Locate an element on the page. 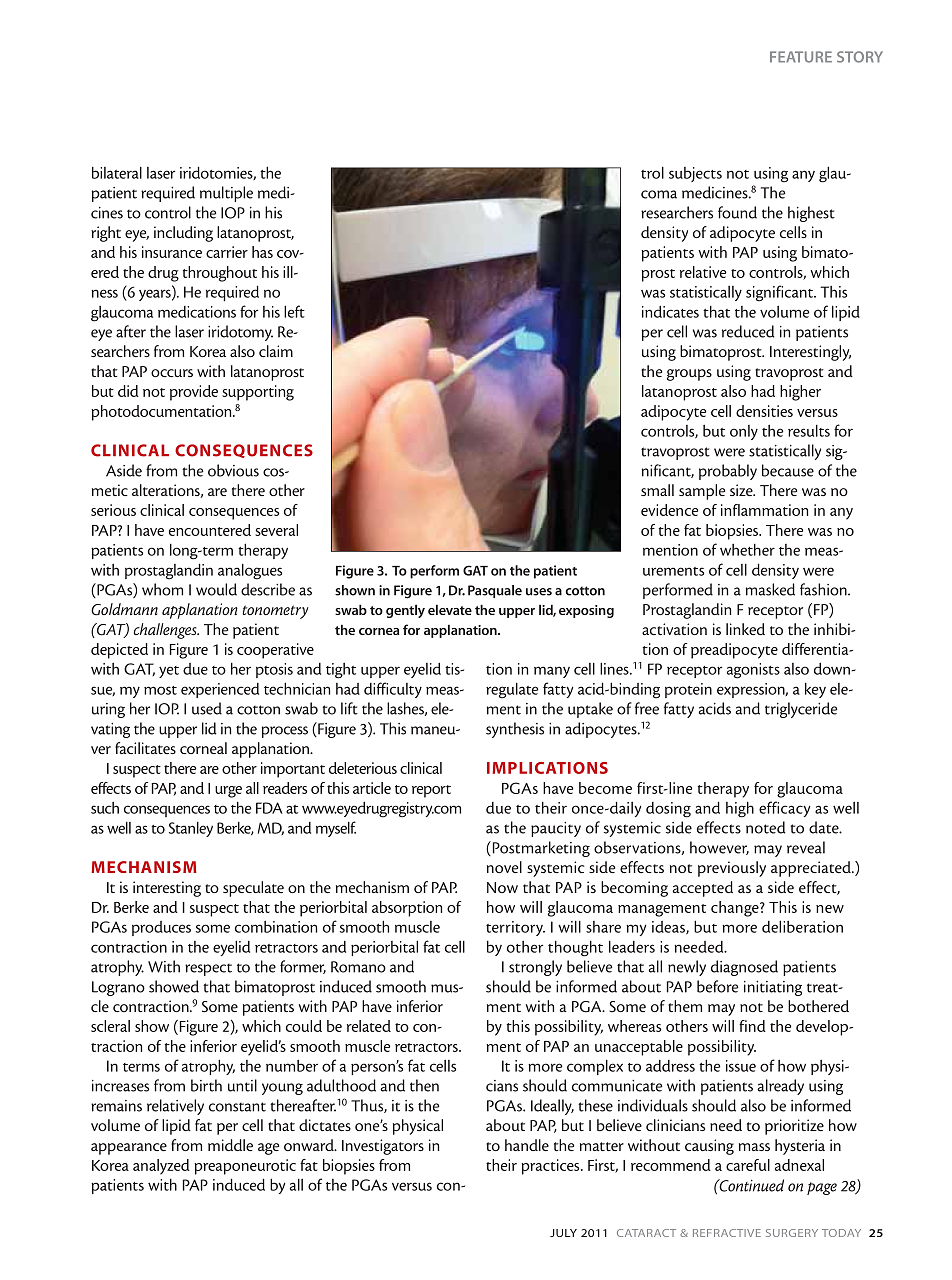  FEATURE is located at coordinates (801, 57).
